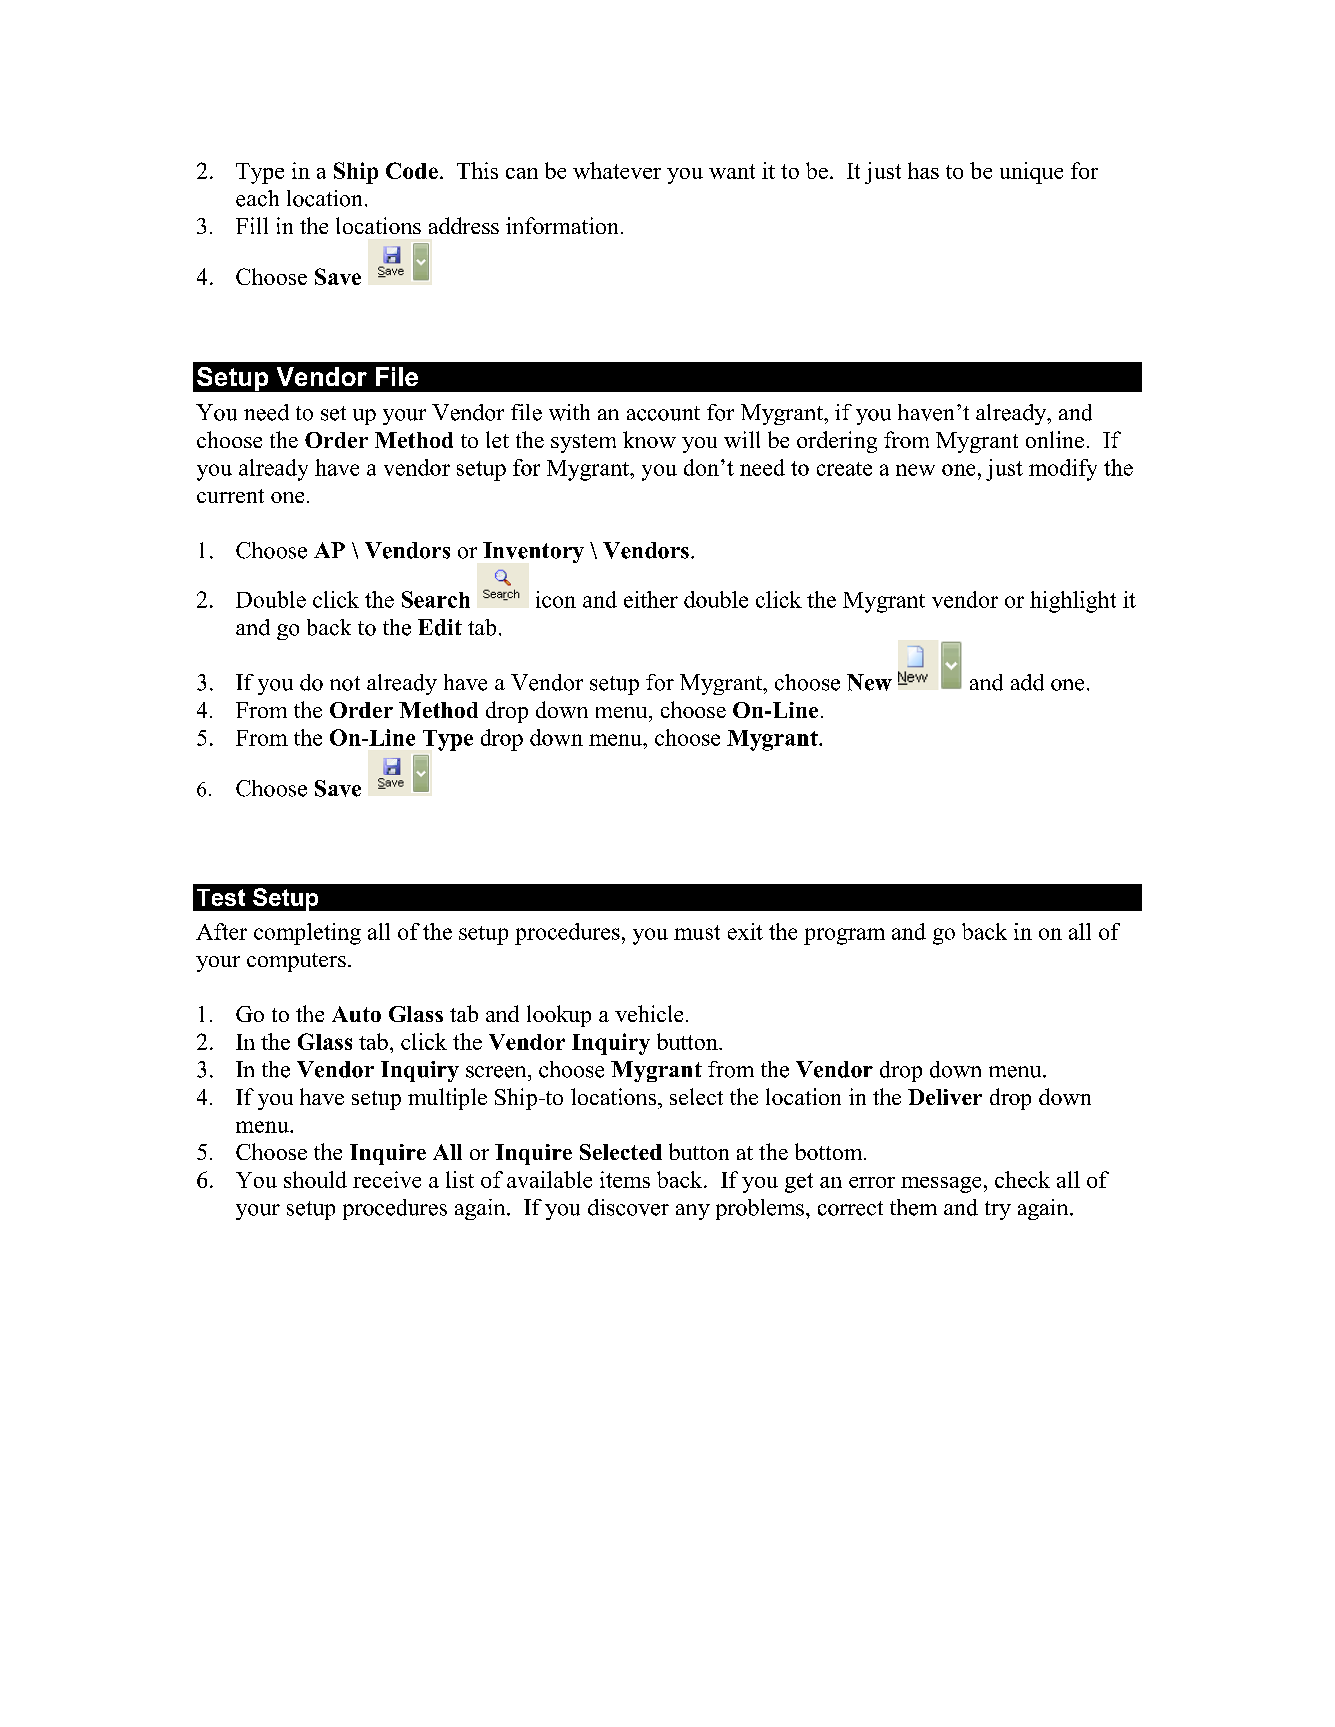  What do you see at coordinates (230, 496) in the screenshot?
I see `current` at bounding box center [230, 496].
